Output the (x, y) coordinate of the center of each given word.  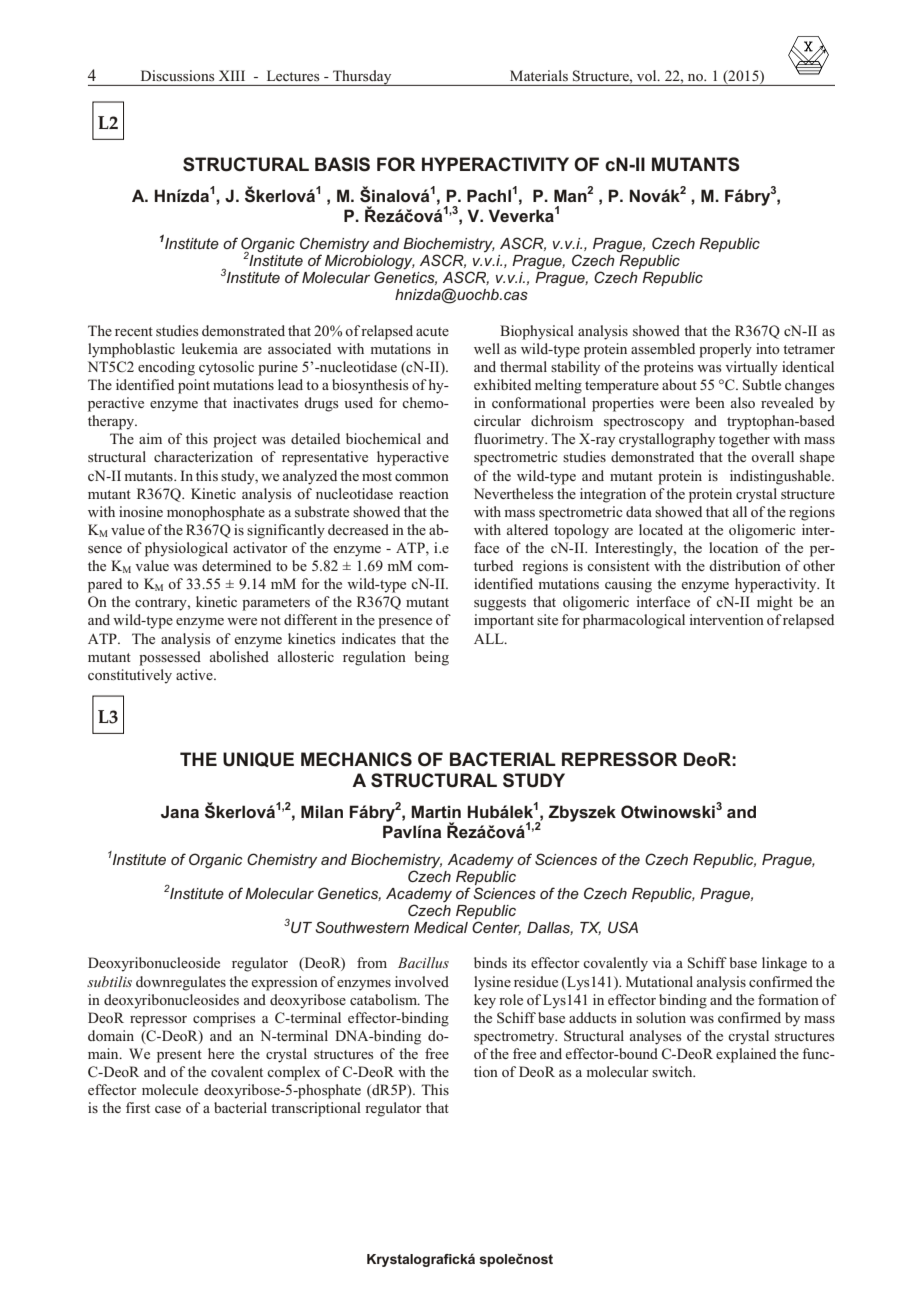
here (221, 1053)
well (487, 348)
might (775, 603)
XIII (232, 75)
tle (773, 384)
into (768, 348)
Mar (426, 811)
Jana (180, 811)
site (547, 619)
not (271, 620)
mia (226, 348)
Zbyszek (582, 813)
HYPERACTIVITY (495, 164)
